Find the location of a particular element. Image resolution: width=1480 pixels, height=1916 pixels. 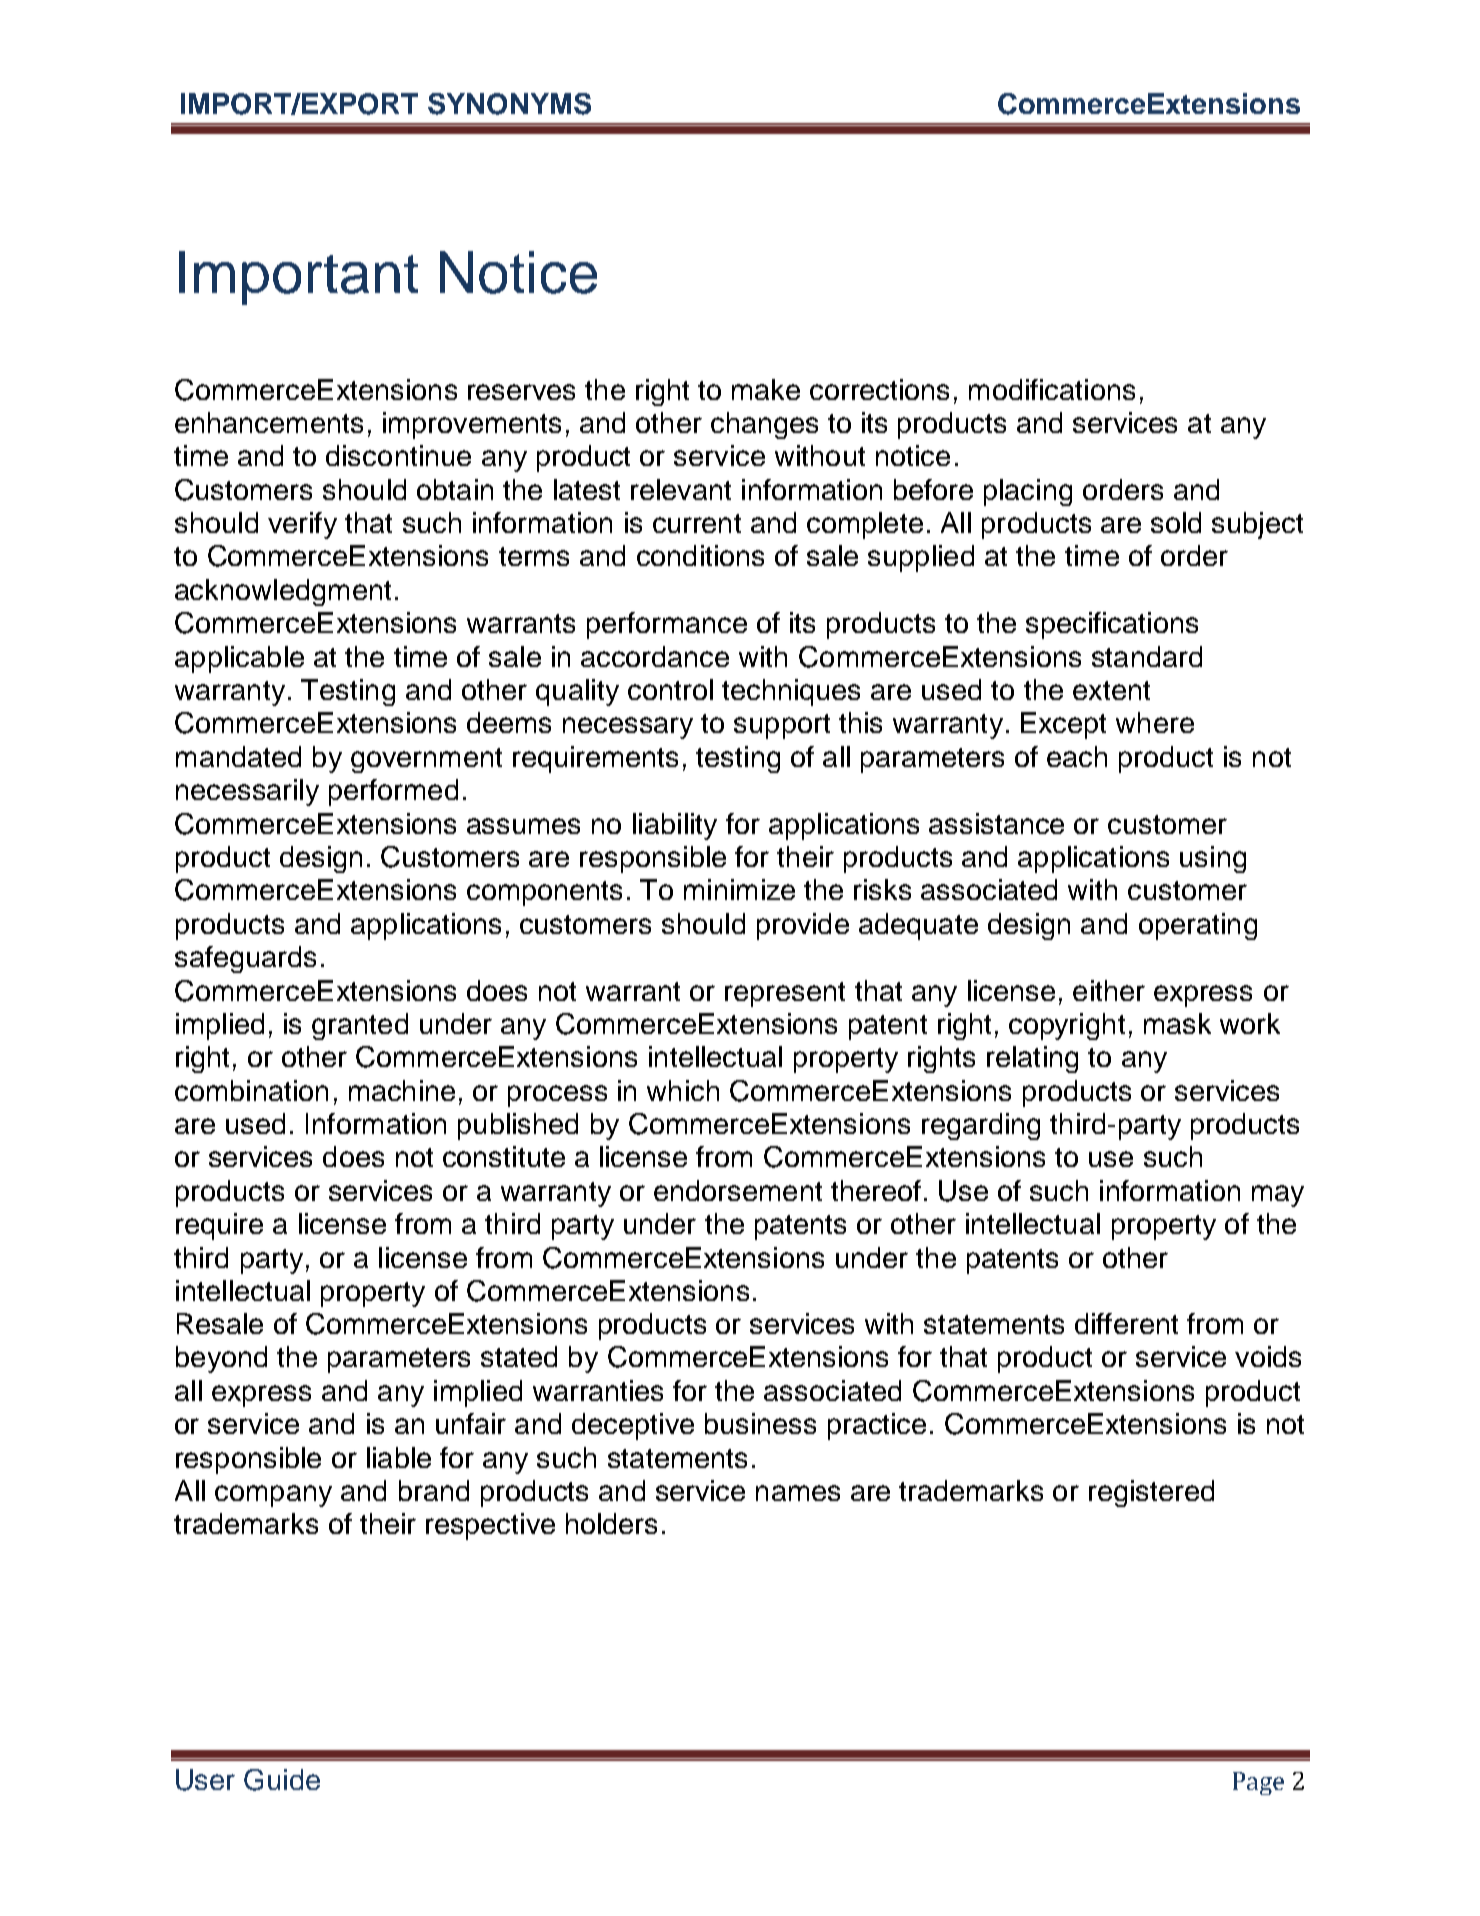

business is located at coordinates (760, 1423).
